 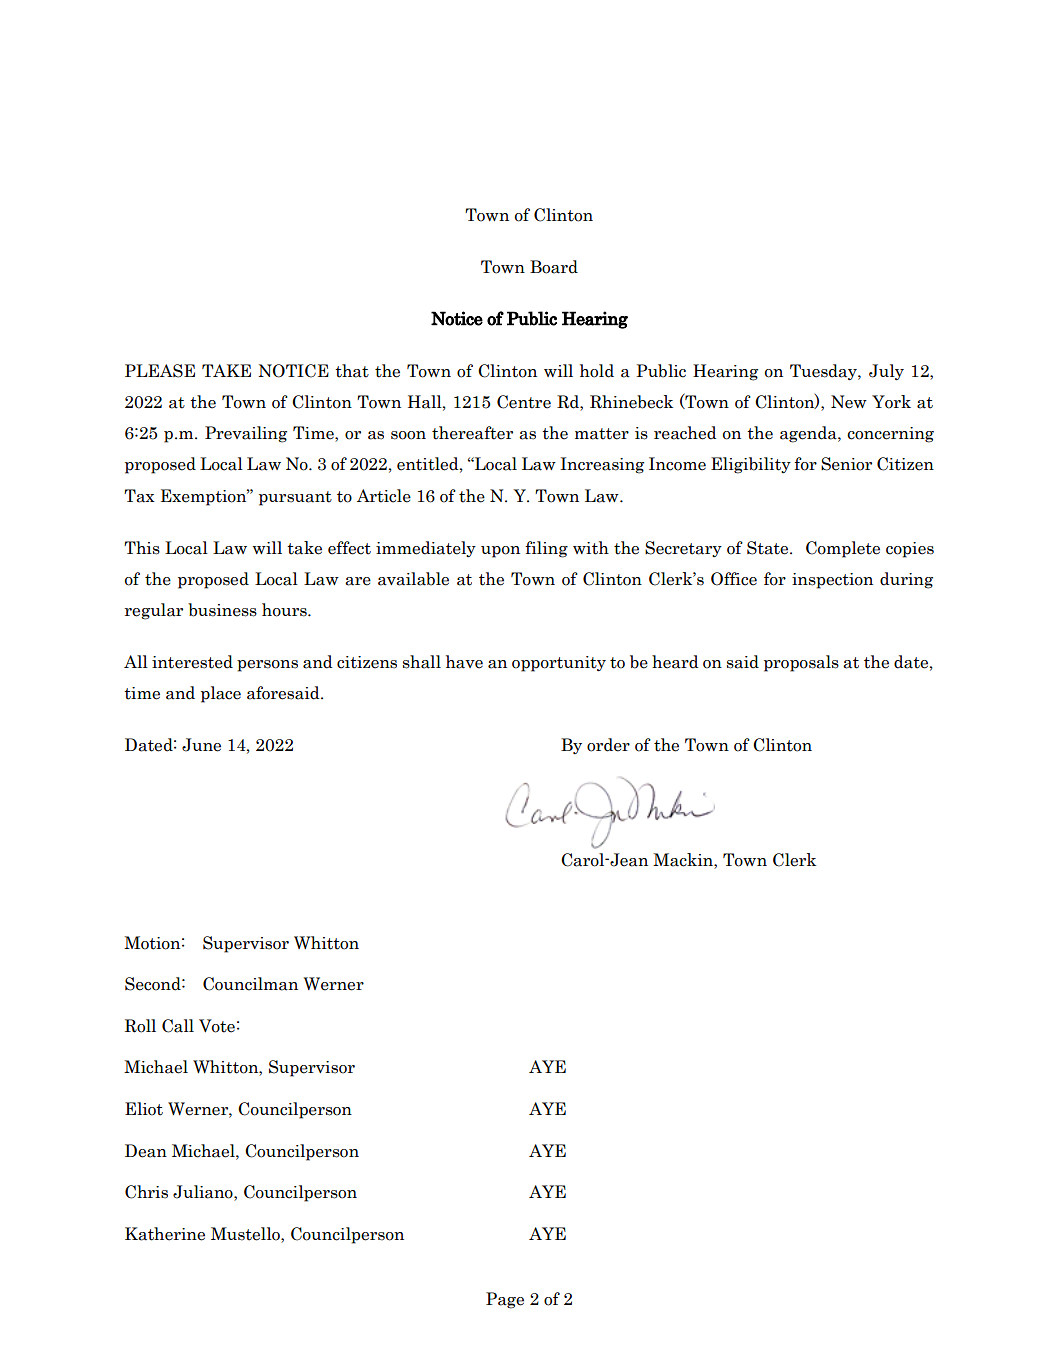 I want to click on business, so click(x=222, y=610).
